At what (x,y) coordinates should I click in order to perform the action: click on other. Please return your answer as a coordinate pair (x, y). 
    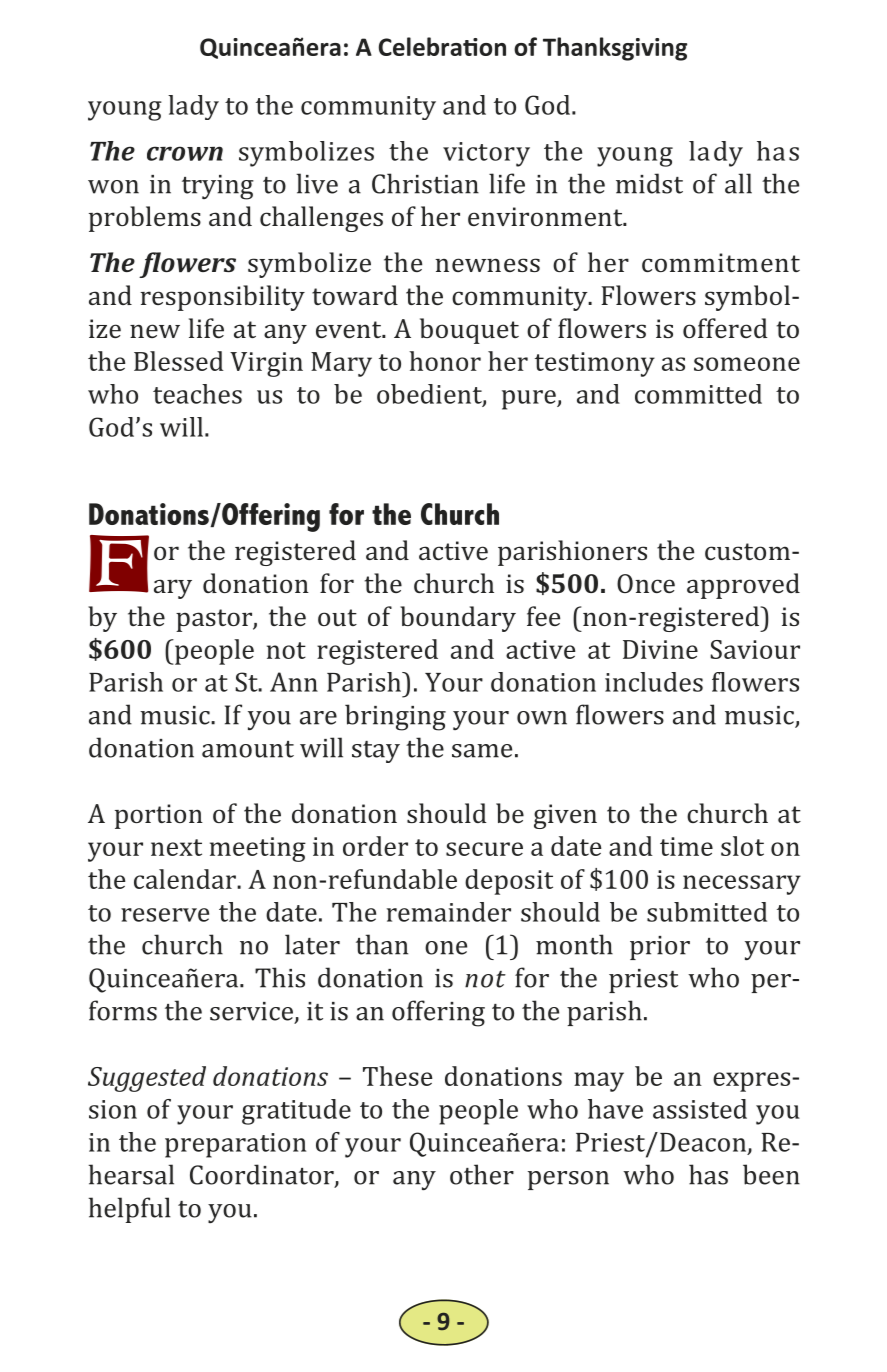
    Looking at the image, I should click on (482, 1174).
